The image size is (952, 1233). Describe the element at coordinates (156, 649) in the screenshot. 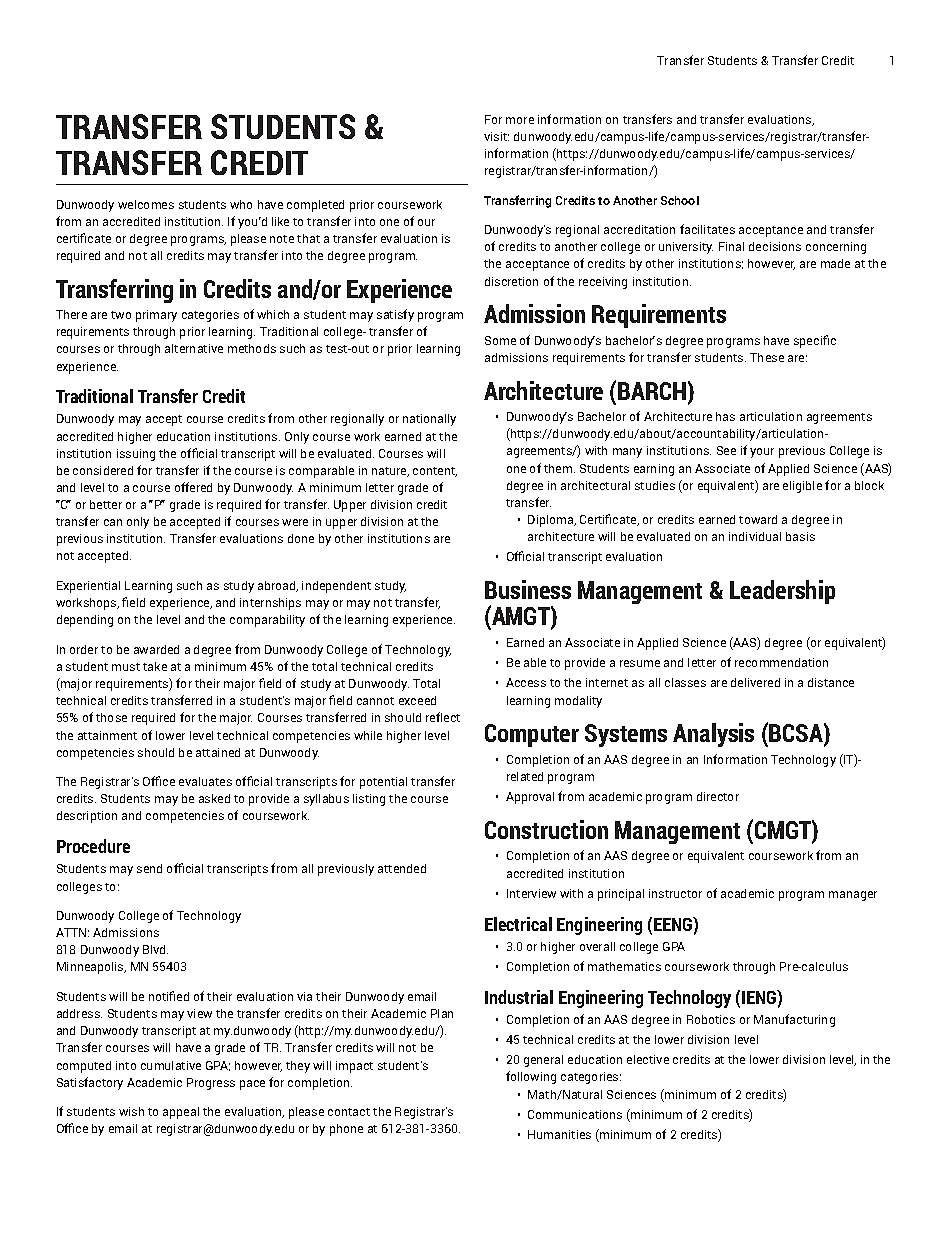

I see `awarded` at that location.
